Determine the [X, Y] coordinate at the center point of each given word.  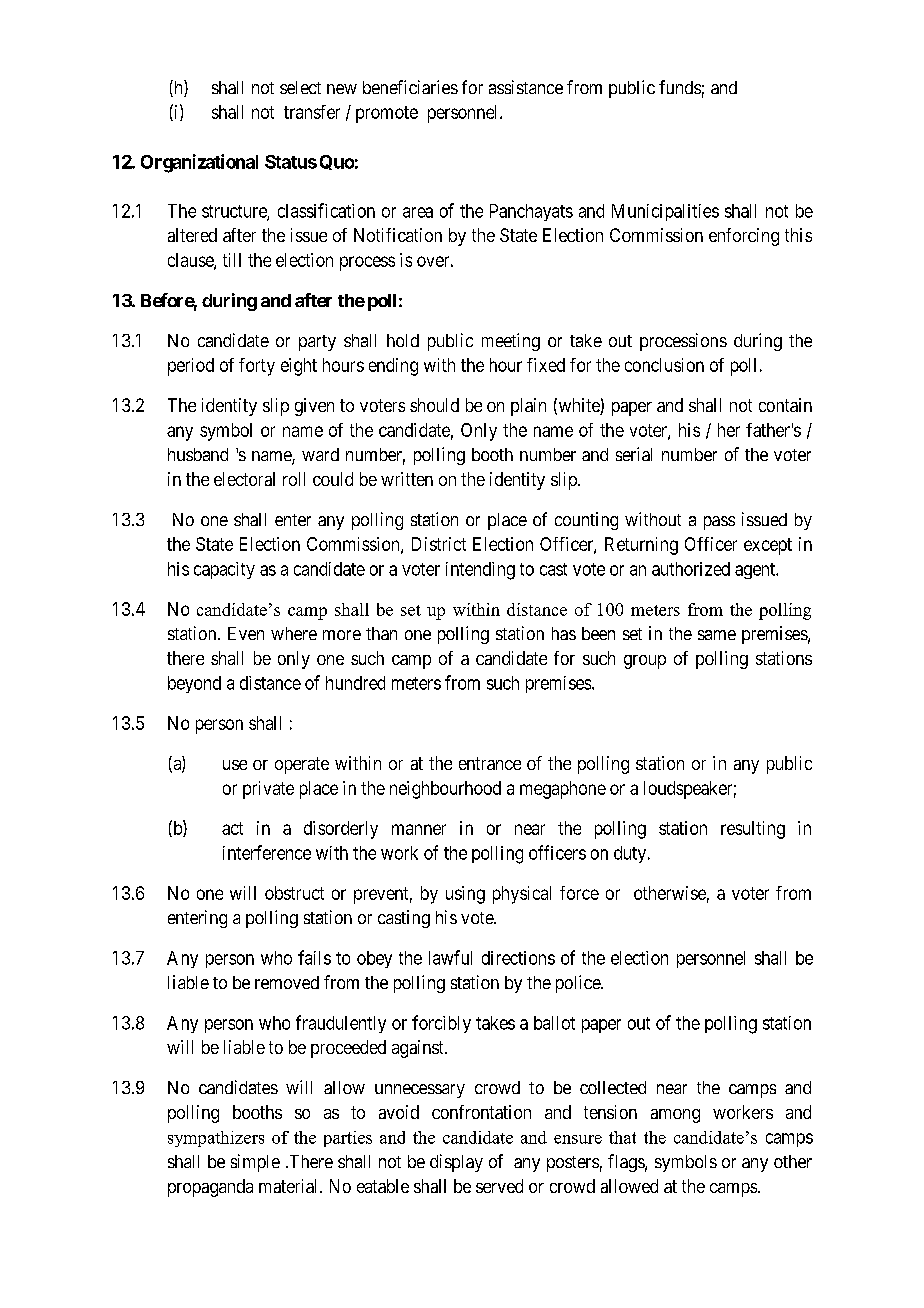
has [564, 633]
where [294, 633]
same [717, 635]
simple [255, 1163]
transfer [312, 112]
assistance [526, 87]
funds [680, 87]
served [499, 1186]
